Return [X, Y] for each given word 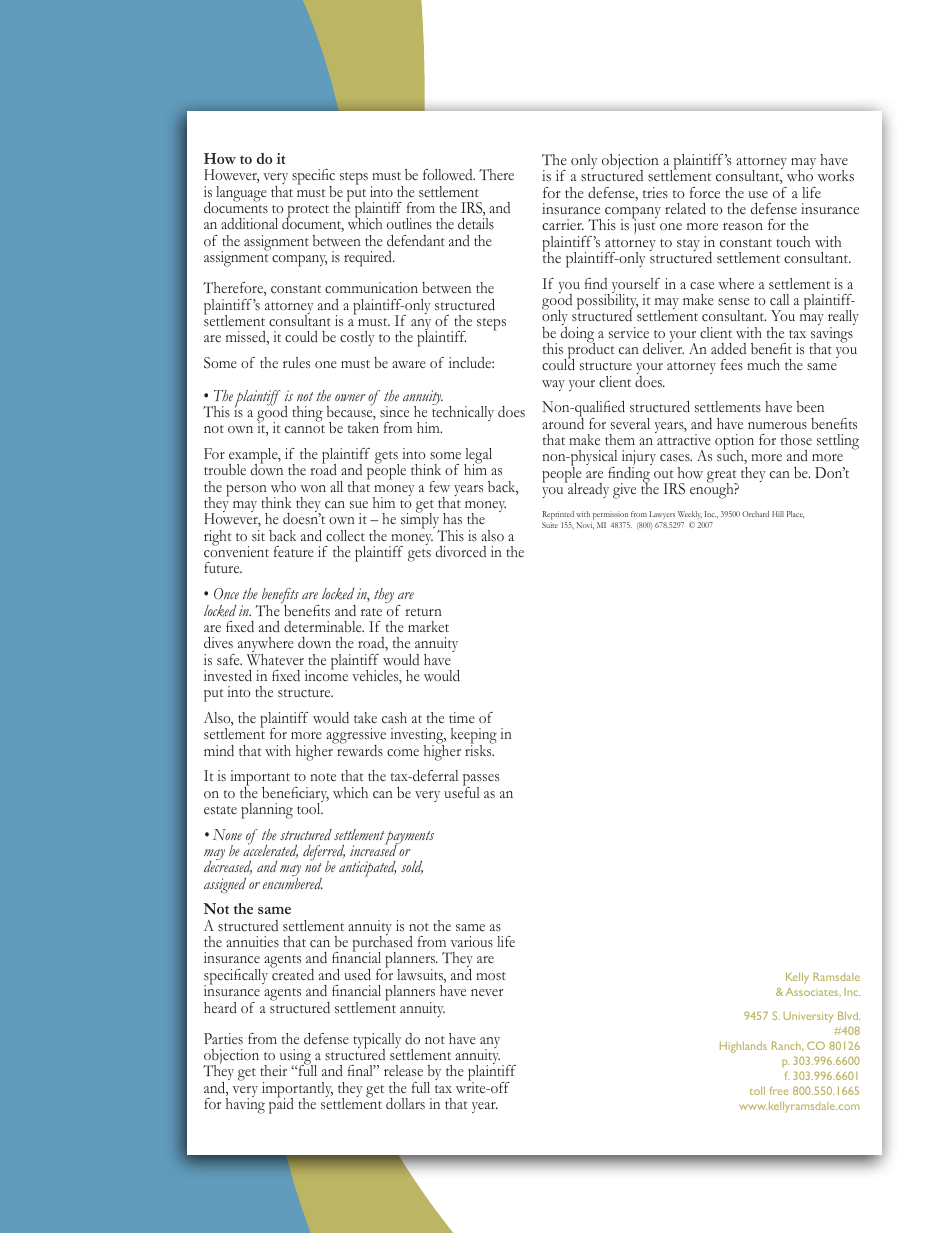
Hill [778, 514]
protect [307, 212]
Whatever [275, 658]
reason [743, 227]
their [273, 1070]
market [428, 626]
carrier [563, 225]
